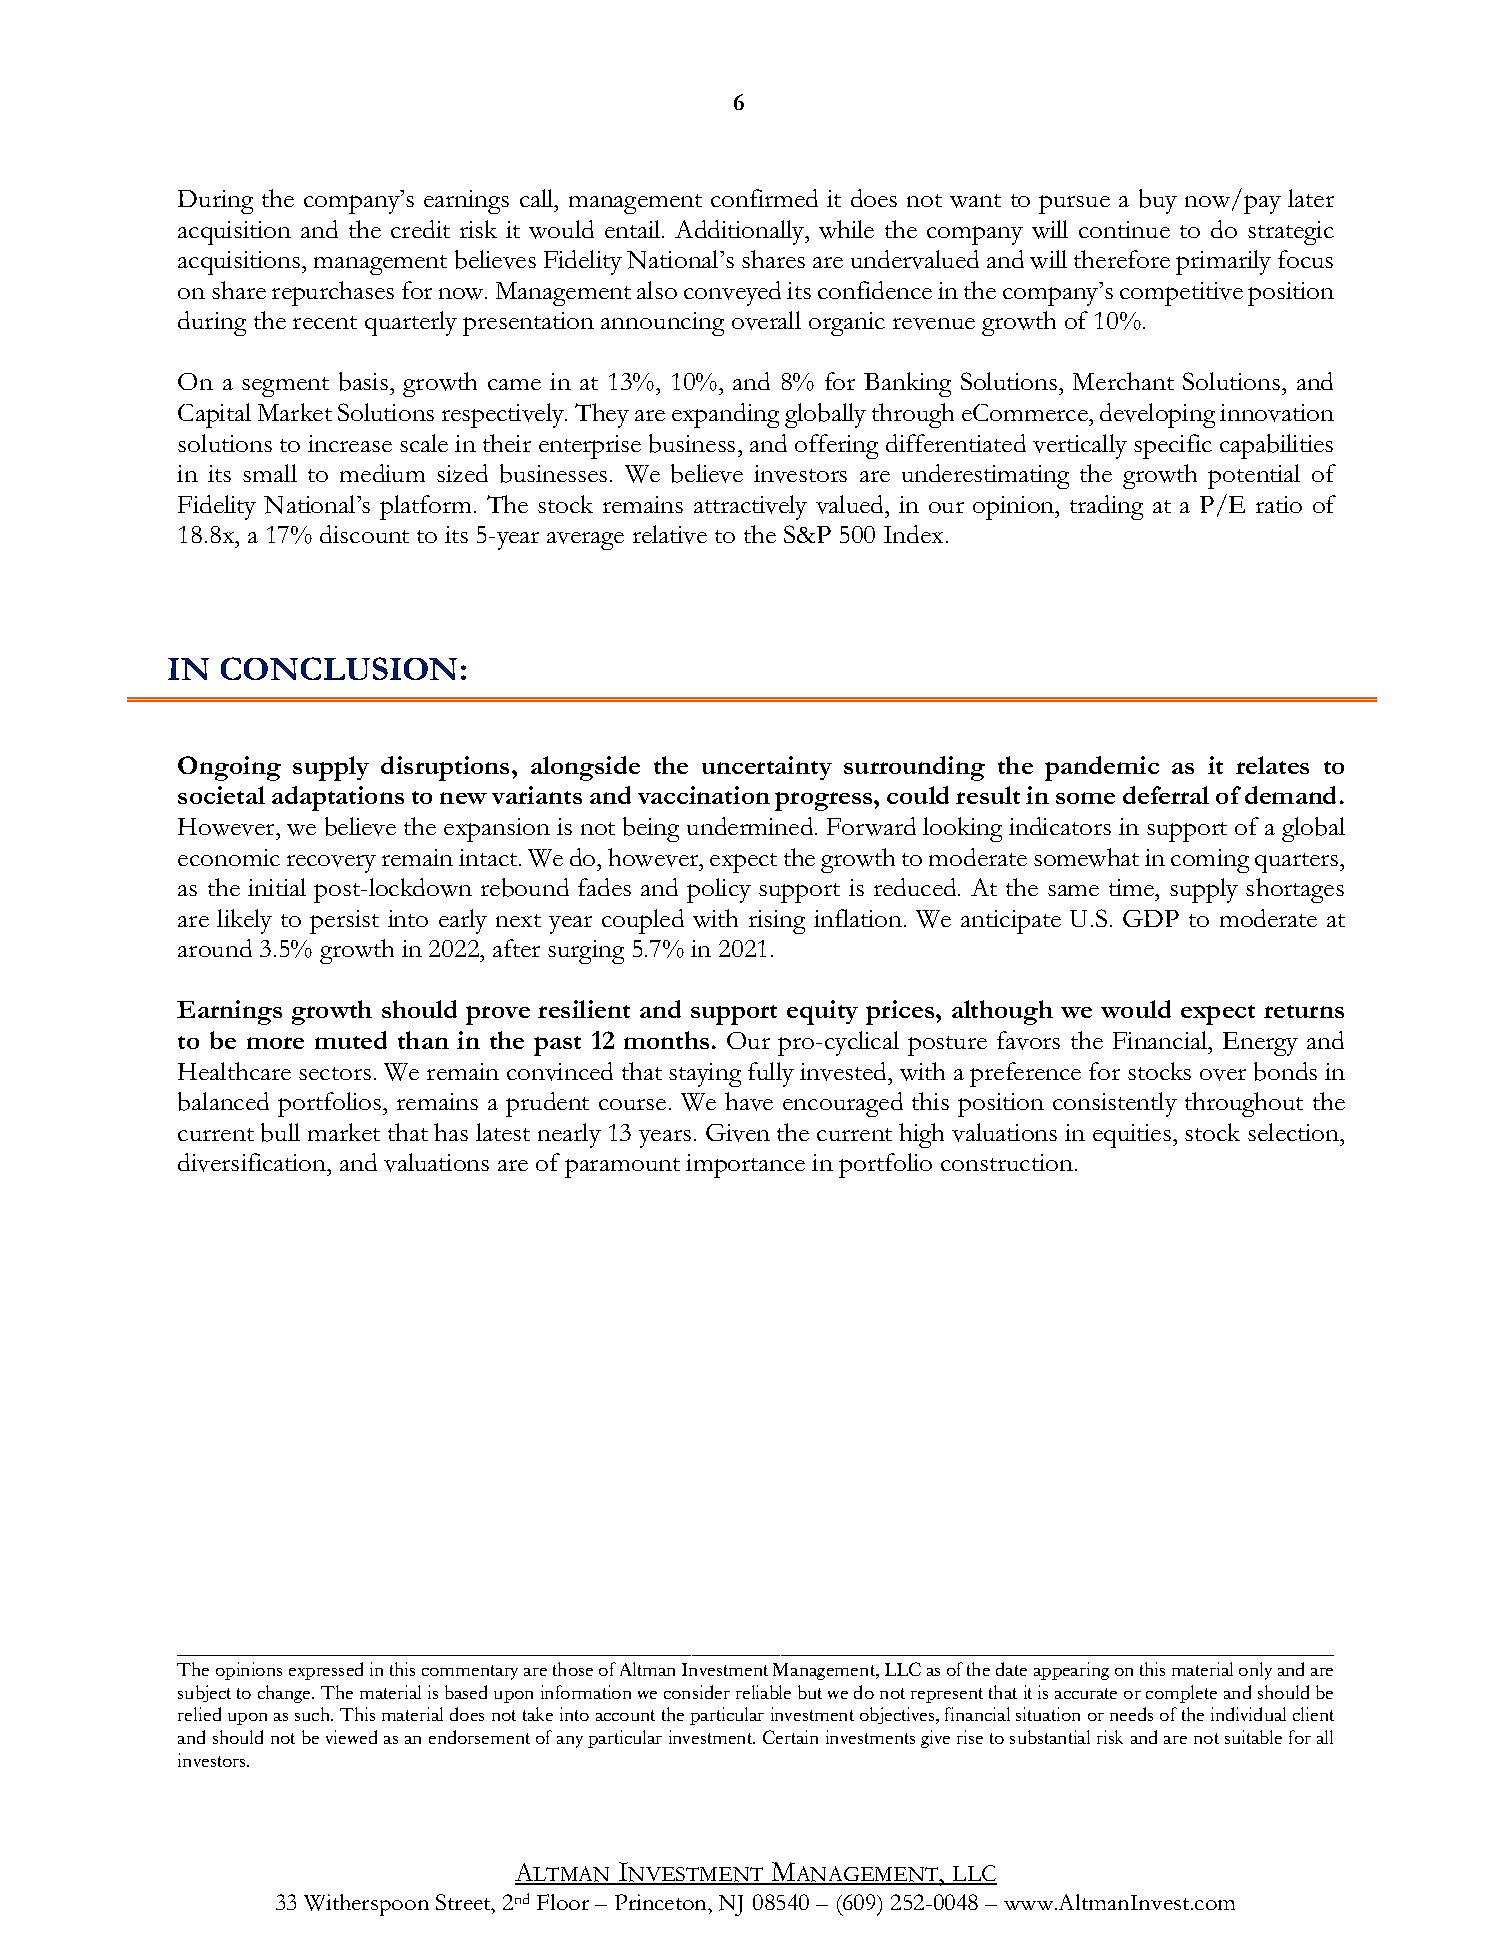  Describe the element at coordinates (771, 1074) in the page. I see `fully` at that location.
